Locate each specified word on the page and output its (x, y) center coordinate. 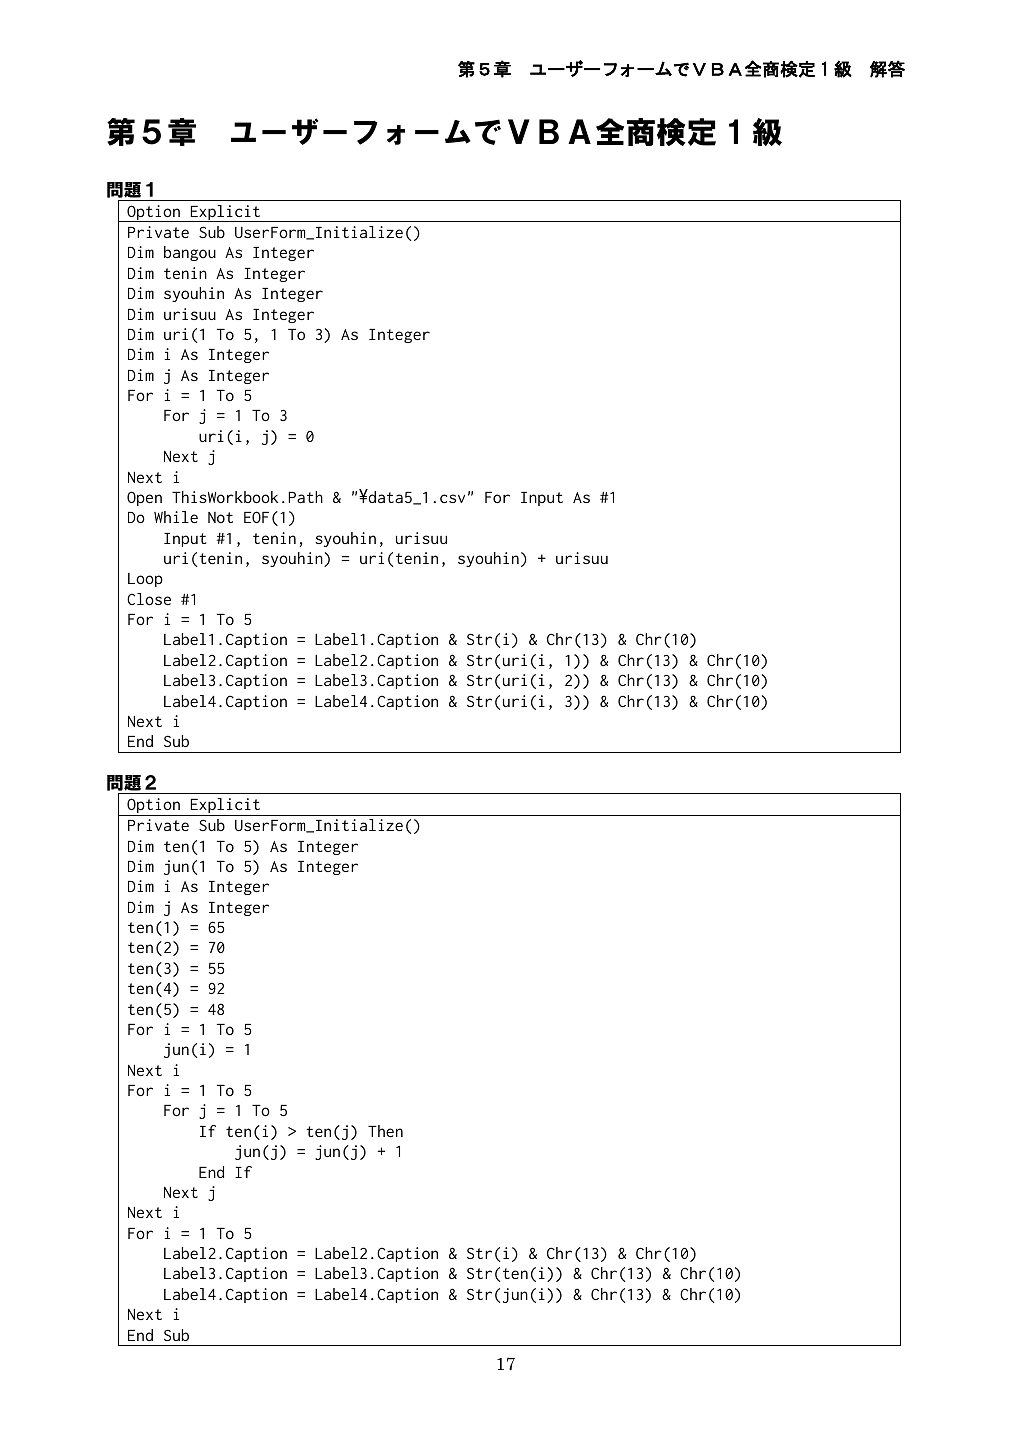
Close (149, 599)
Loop (145, 580)
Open (144, 498)
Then (385, 1131)
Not (220, 517)
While (176, 517)
